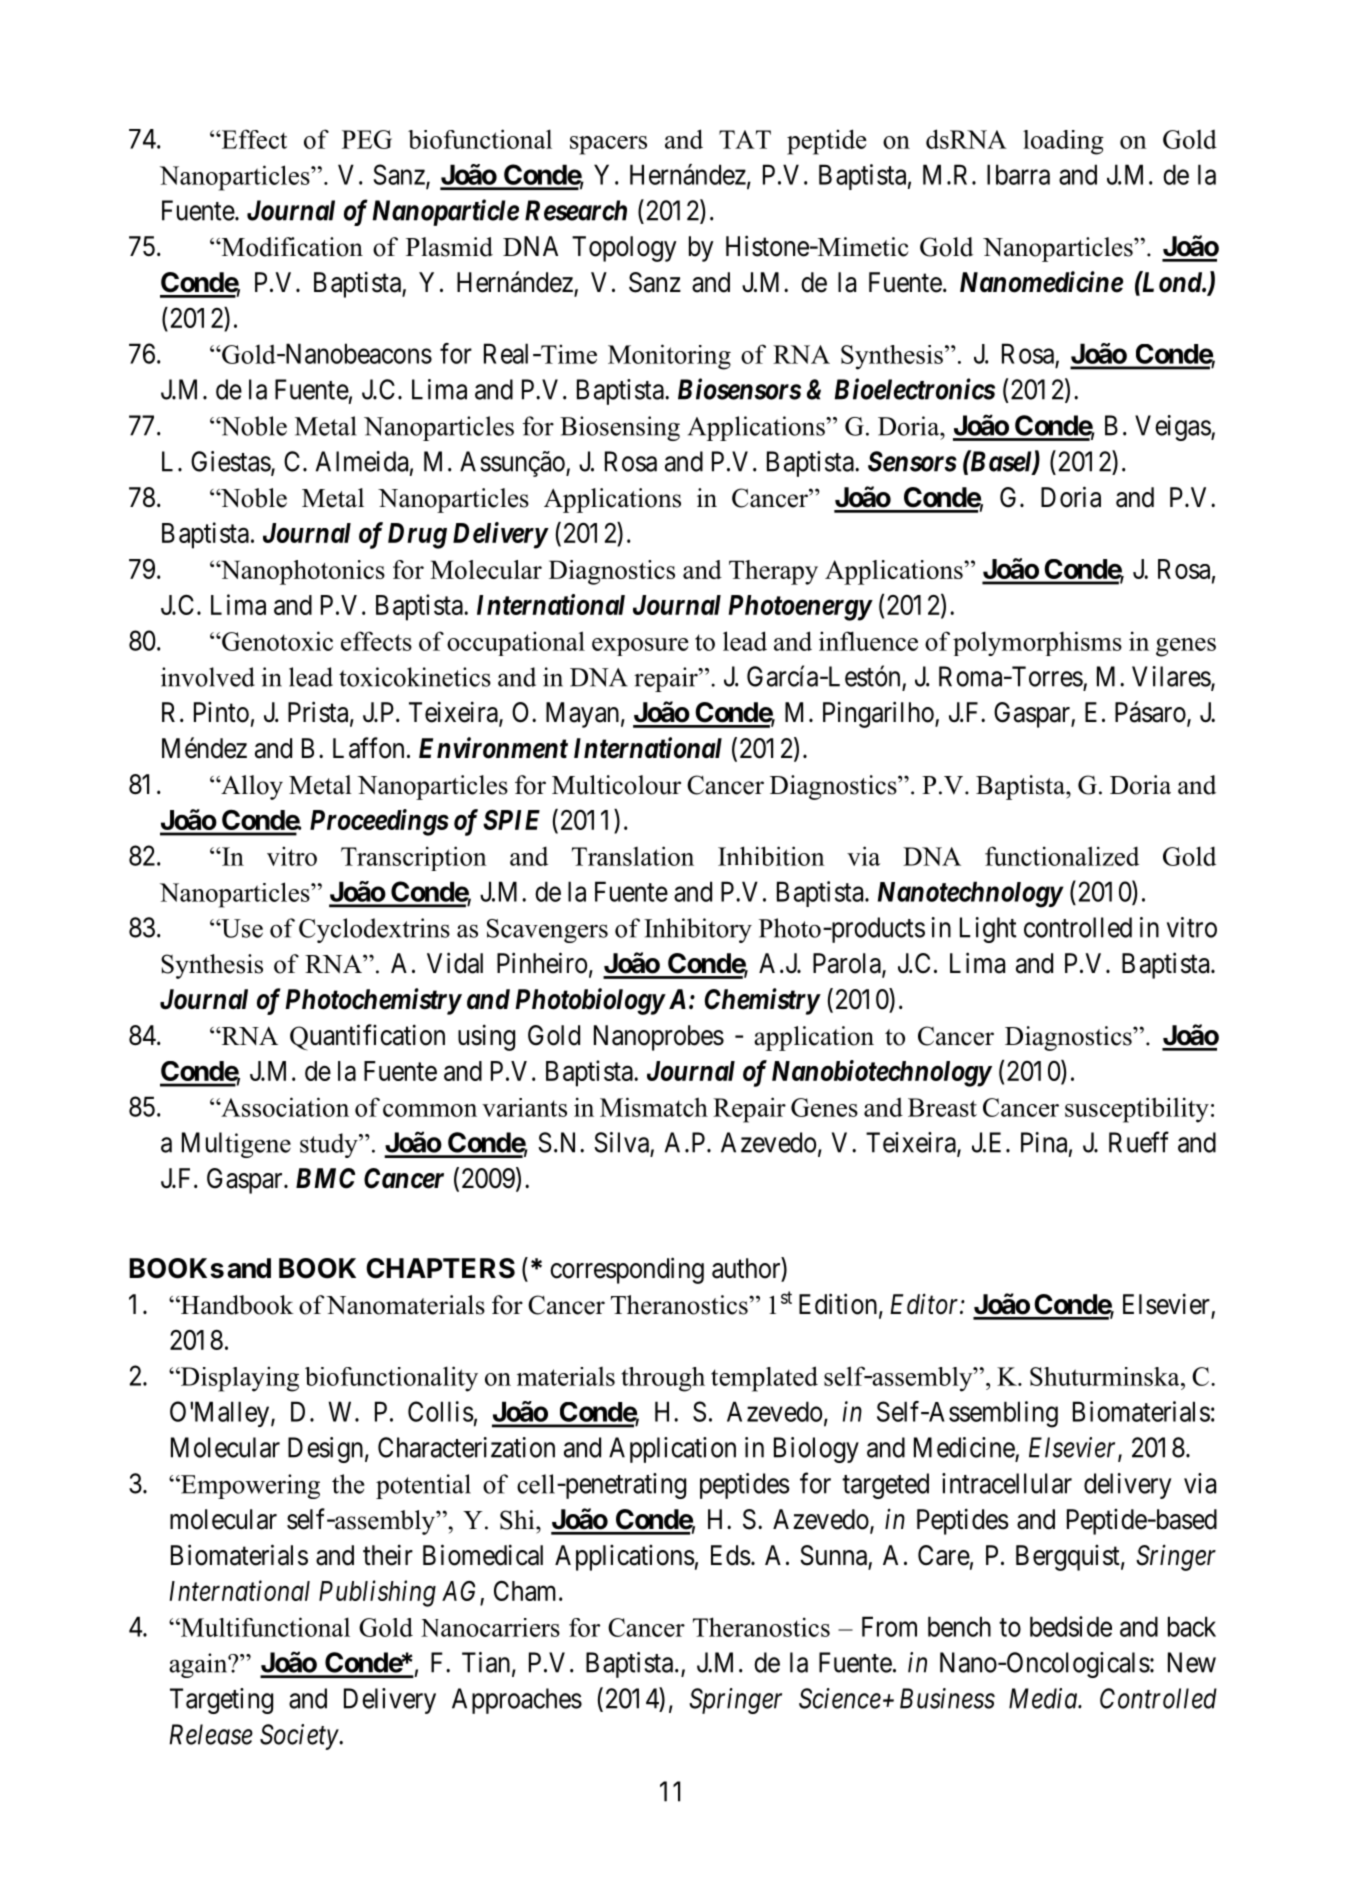  What do you see at coordinates (1137, 1110) in the screenshot?
I see `susceptibility` at bounding box center [1137, 1110].
